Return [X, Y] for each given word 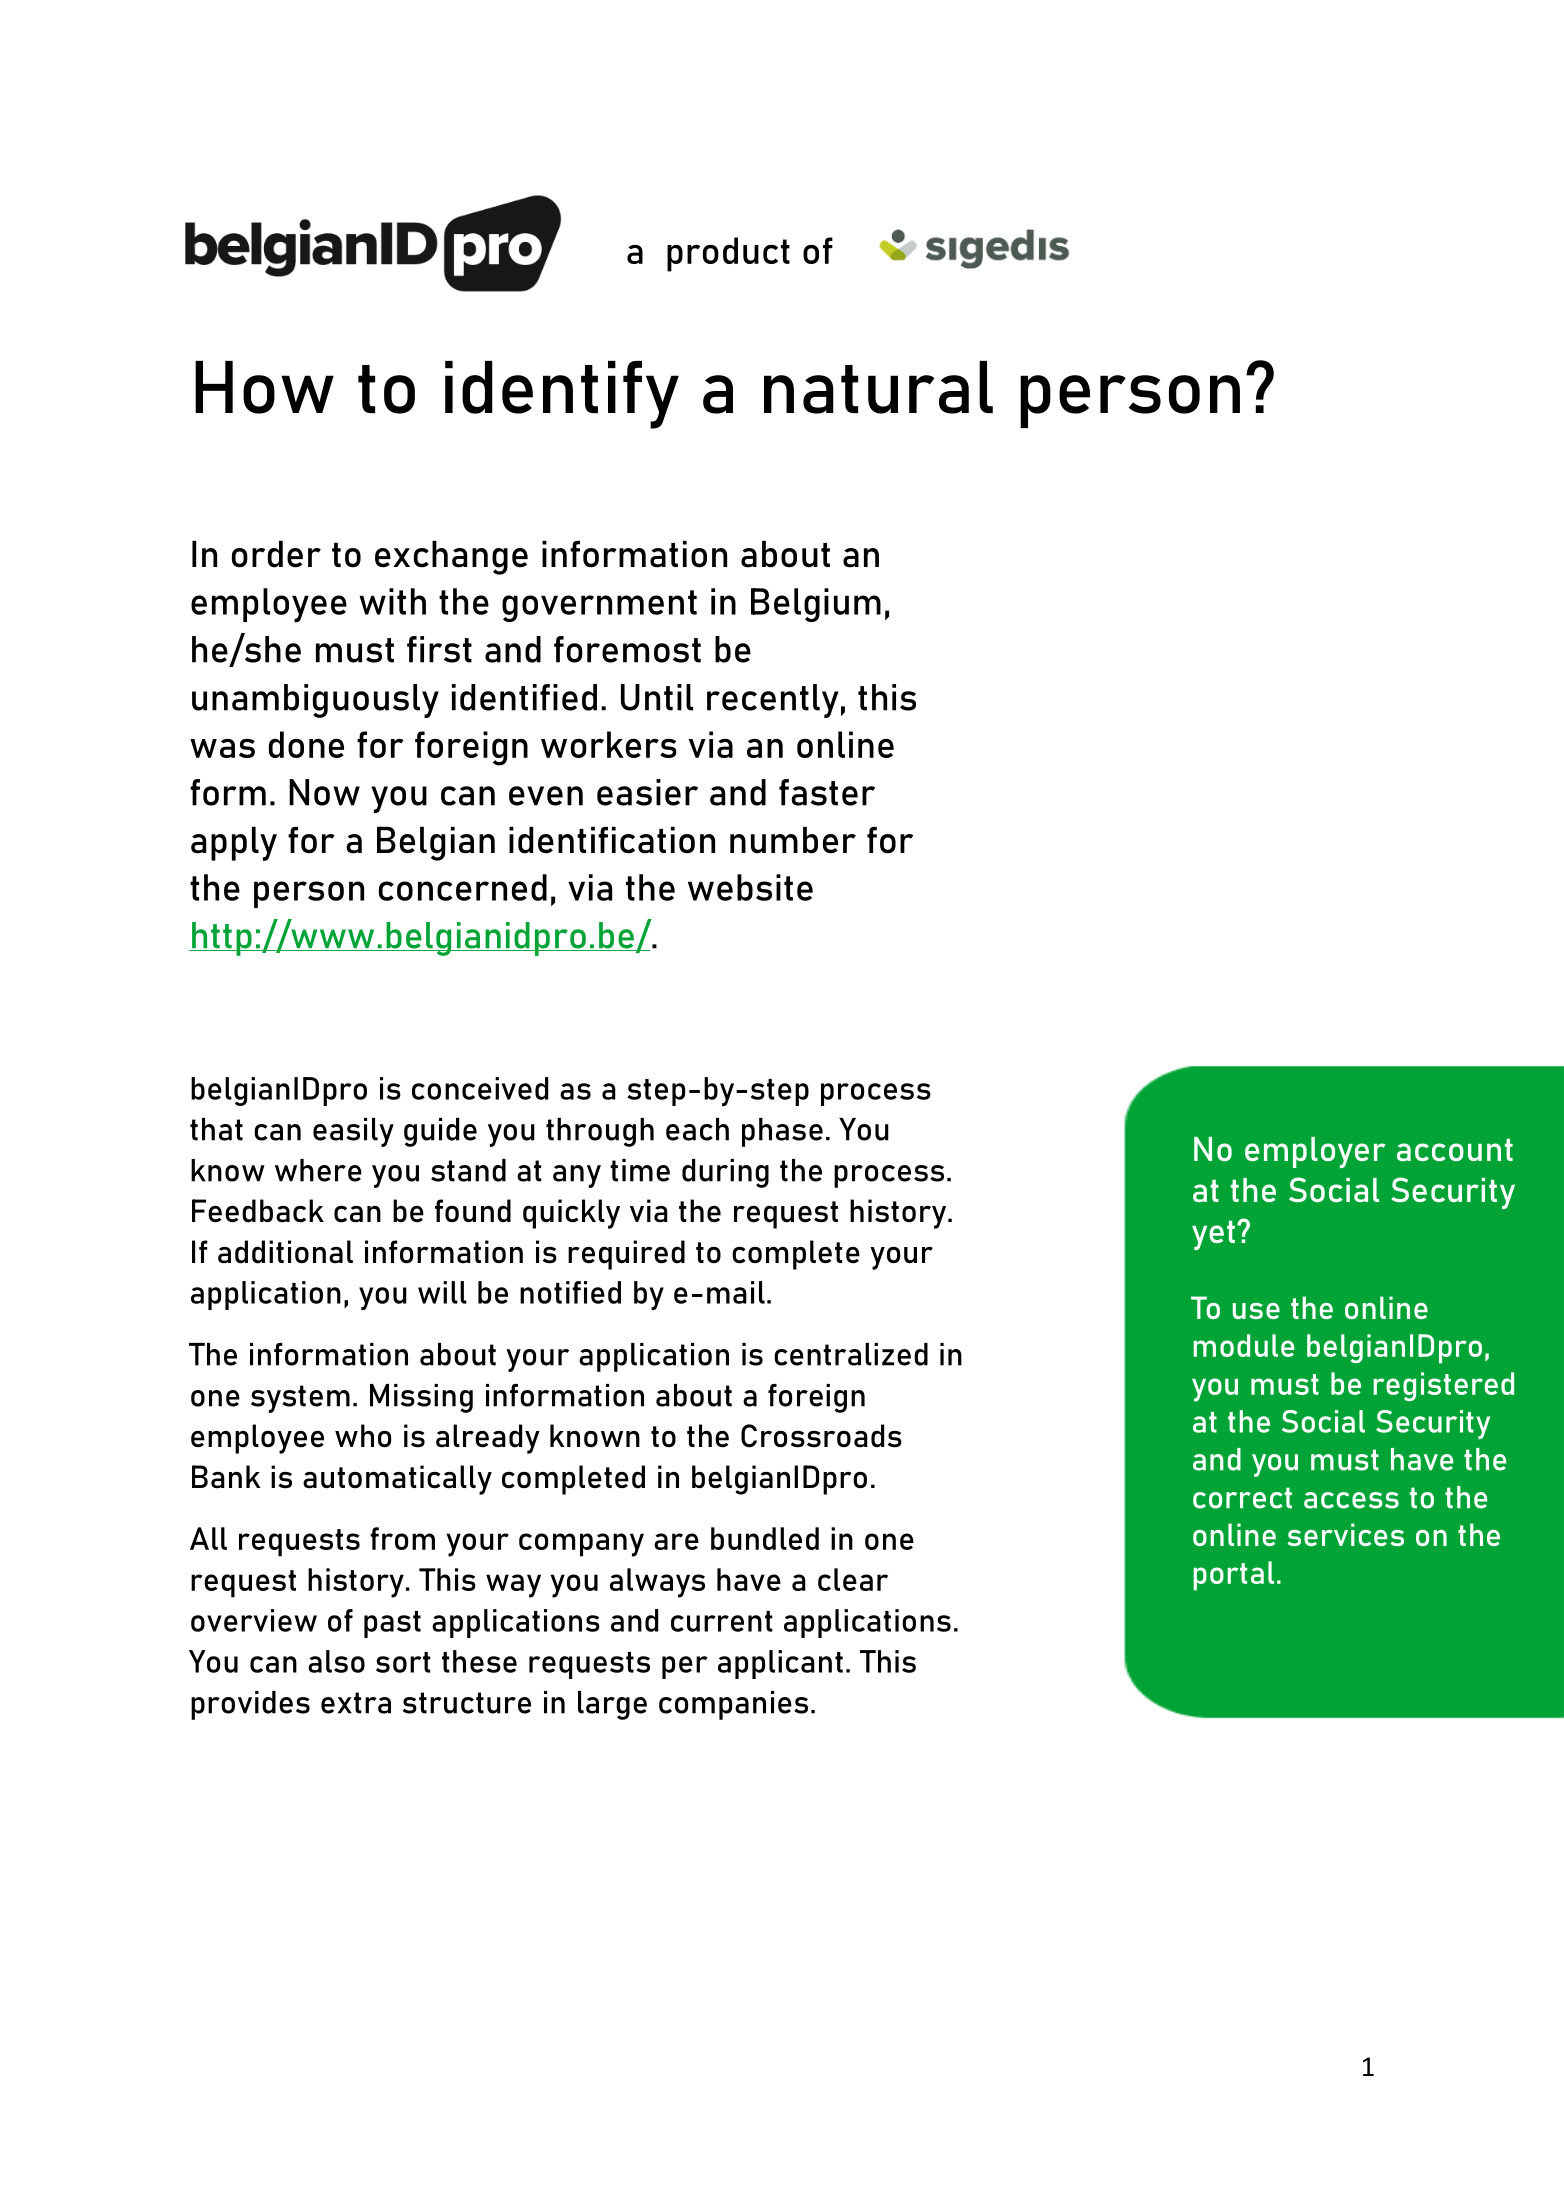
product [728, 254]
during [725, 1173]
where [318, 1170]
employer [1315, 1152]
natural [878, 387]
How [264, 387]
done [306, 744]
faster [827, 792]
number [793, 840]
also [336, 1661]
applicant [780, 1664]
